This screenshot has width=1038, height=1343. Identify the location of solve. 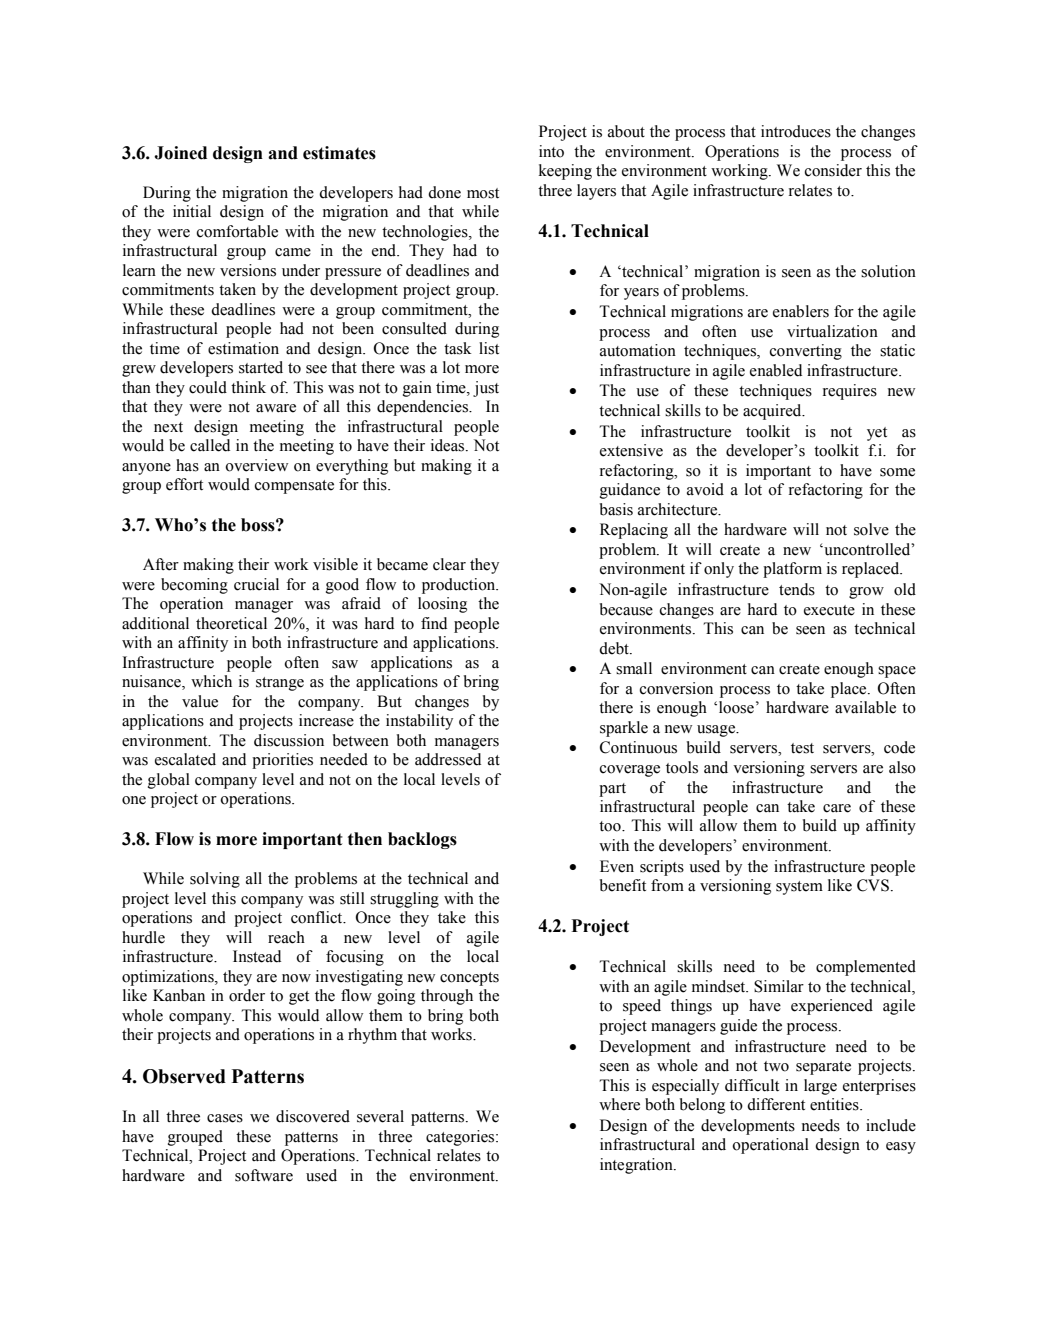
(871, 529).
